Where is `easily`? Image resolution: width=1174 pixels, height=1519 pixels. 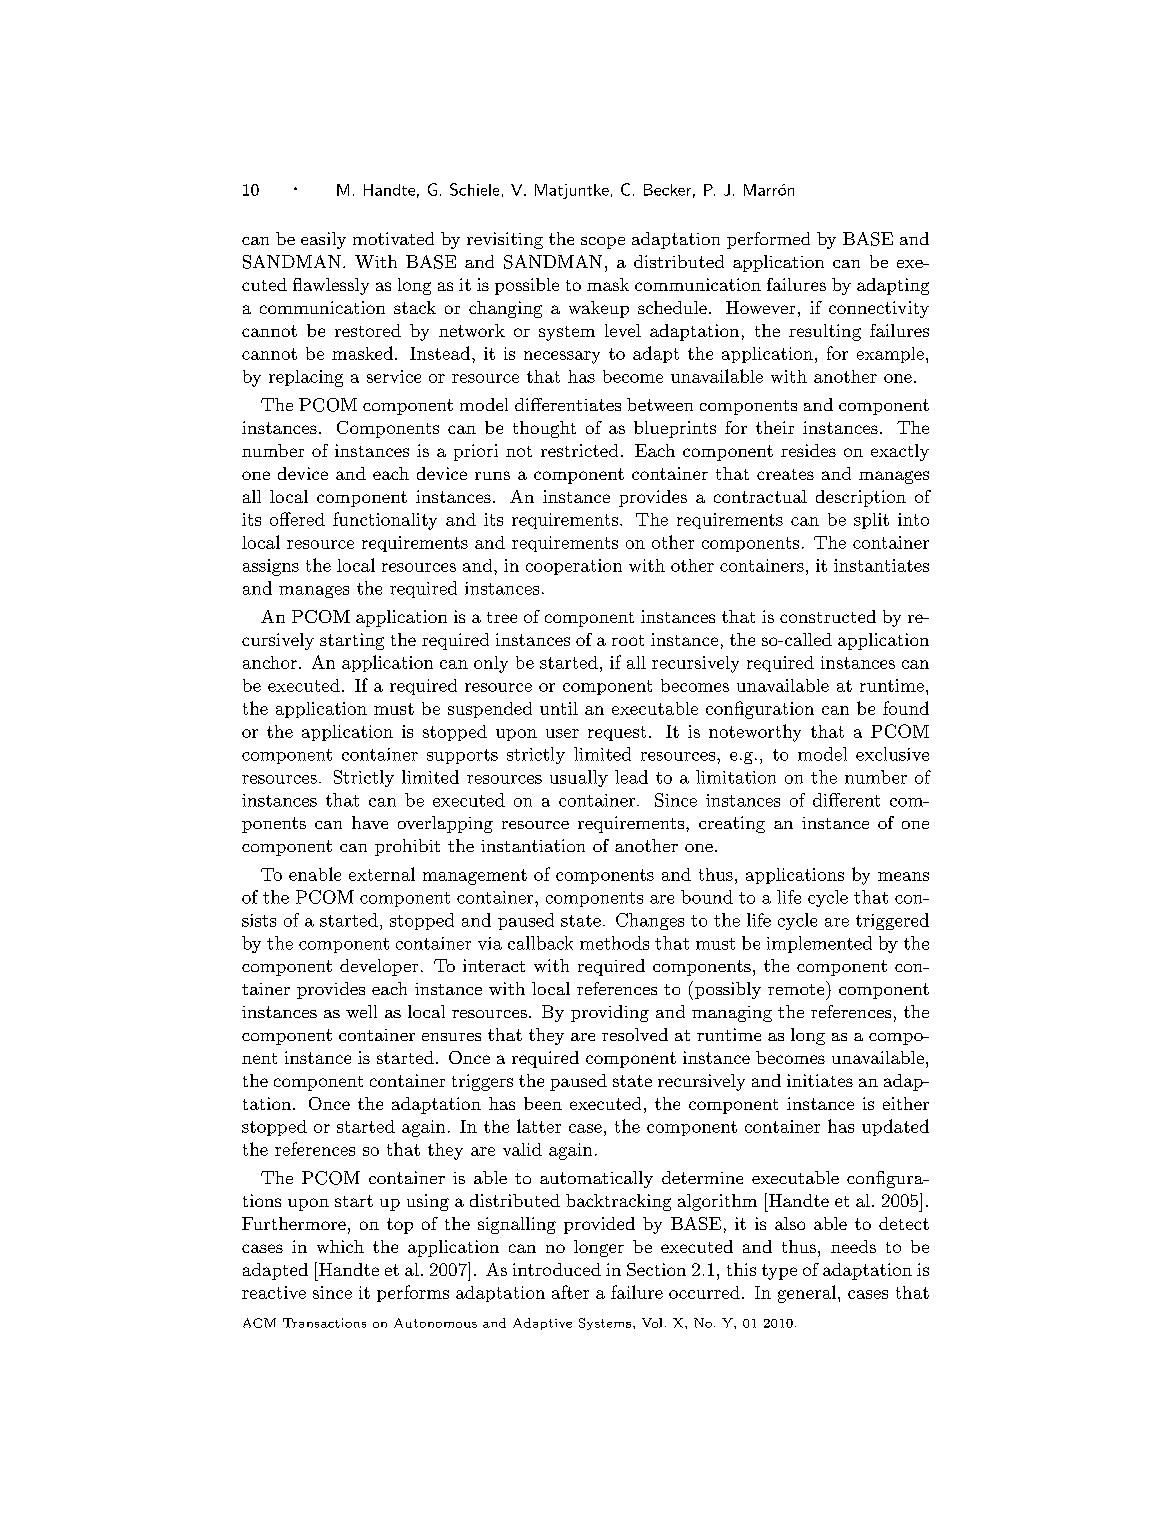 easily is located at coordinates (323, 240).
